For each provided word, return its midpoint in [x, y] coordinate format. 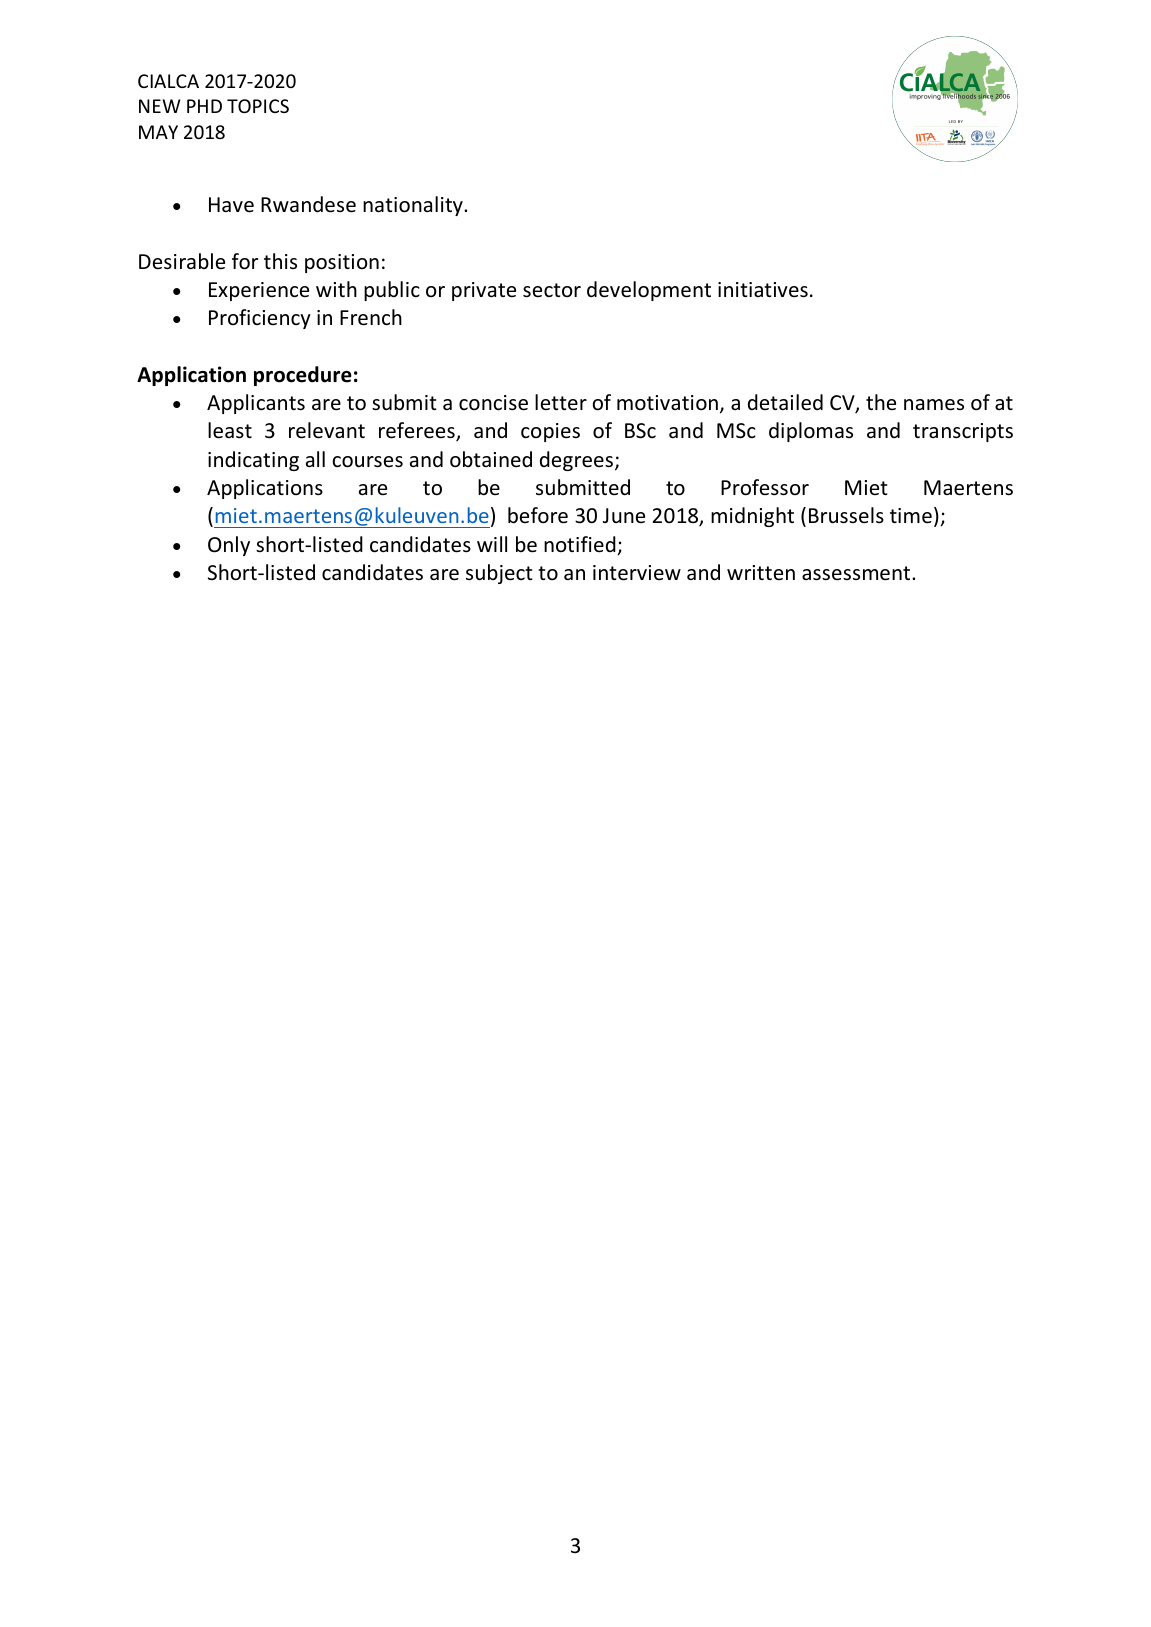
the [881, 402]
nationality [414, 206]
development [649, 291]
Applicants [256, 404]
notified [580, 544]
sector [552, 290]
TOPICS [258, 106]
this [280, 261]
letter [561, 402]
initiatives [763, 290]
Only [229, 546]
